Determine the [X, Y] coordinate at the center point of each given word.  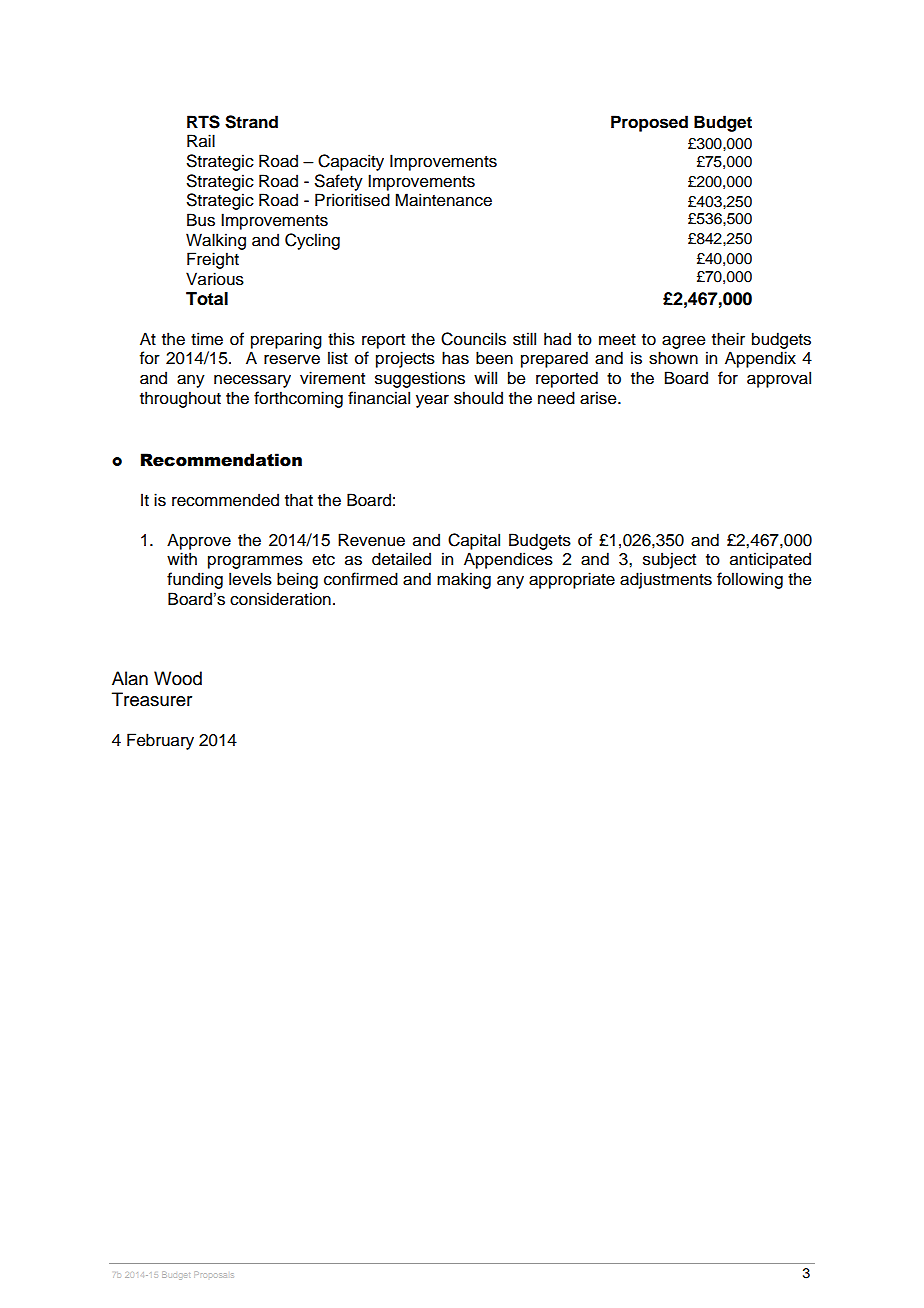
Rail [201, 141]
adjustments [666, 580]
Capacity [351, 162]
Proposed [649, 123]
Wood [178, 678]
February [160, 741]
